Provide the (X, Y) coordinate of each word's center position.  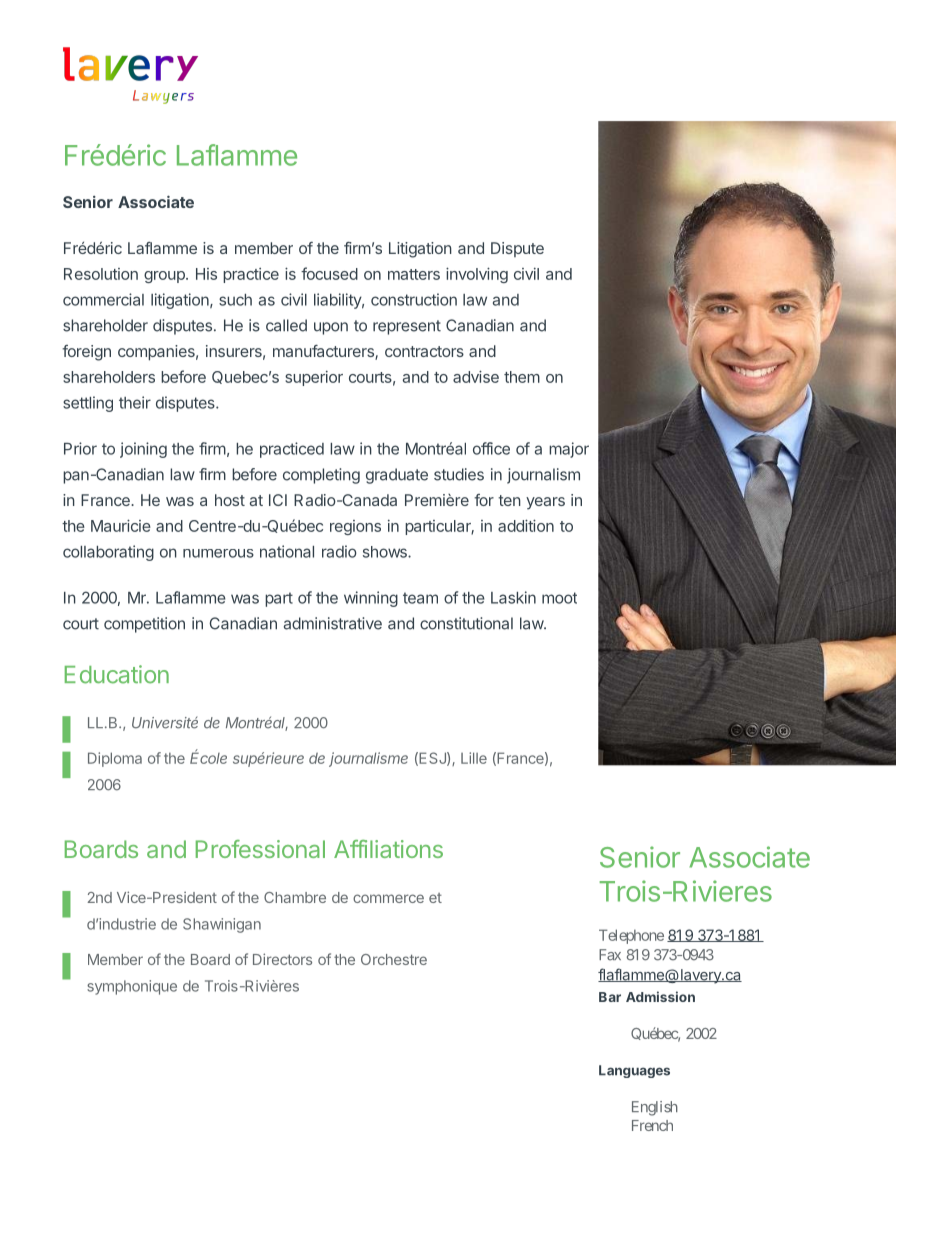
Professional (260, 849)
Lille (474, 758)
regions (355, 527)
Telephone (631, 936)
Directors (282, 959)
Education (117, 674)
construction (414, 299)
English (655, 1108)
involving (477, 275)
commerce (388, 898)
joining (143, 450)
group (165, 277)
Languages (634, 1071)
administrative (333, 623)
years (545, 503)
